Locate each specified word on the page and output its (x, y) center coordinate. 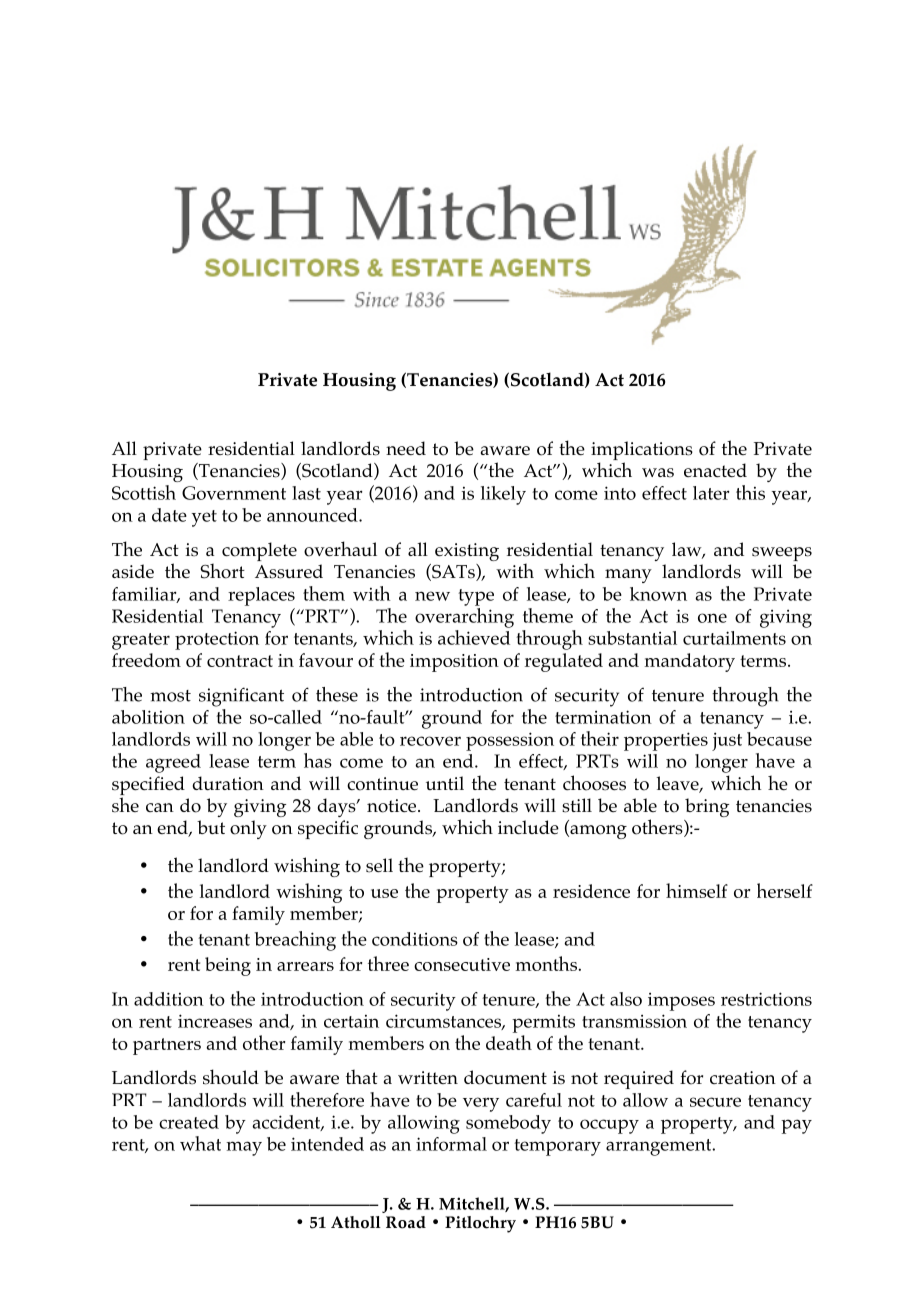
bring (707, 807)
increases (215, 1021)
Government (234, 493)
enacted (715, 470)
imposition (454, 663)
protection (217, 640)
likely (503, 495)
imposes (681, 1002)
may (244, 1148)
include (528, 827)
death (509, 1042)
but (211, 827)
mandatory (690, 662)
